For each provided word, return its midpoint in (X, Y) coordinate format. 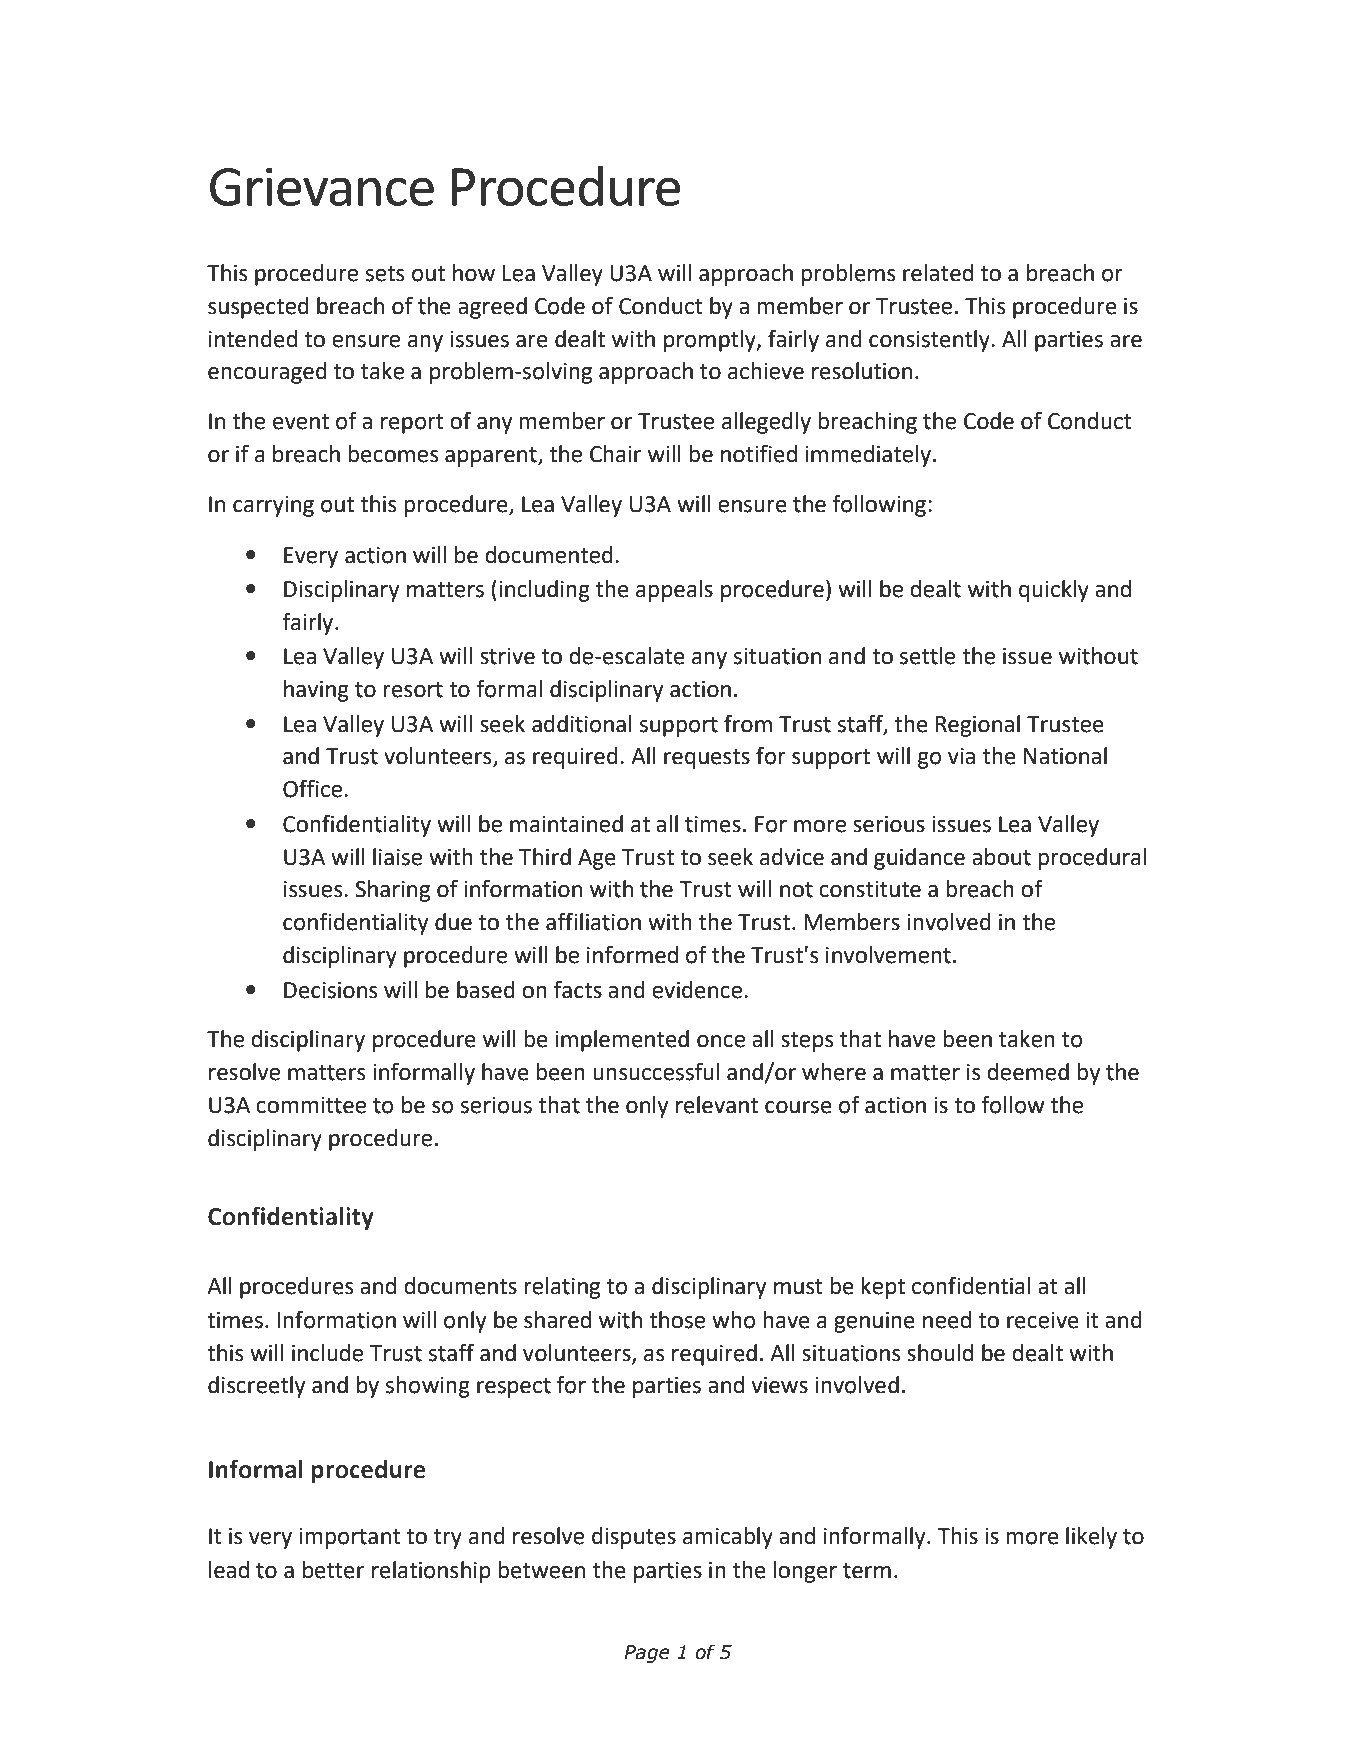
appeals (674, 591)
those (677, 1320)
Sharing (392, 891)
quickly (1054, 591)
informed (632, 955)
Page (647, 1654)
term (867, 1571)
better (333, 1570)
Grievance (322, 186)
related (938, 273)
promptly (711, 341)
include (327, 1353)
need (947, 1320)
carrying (273, 506)
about (1001, 857)
